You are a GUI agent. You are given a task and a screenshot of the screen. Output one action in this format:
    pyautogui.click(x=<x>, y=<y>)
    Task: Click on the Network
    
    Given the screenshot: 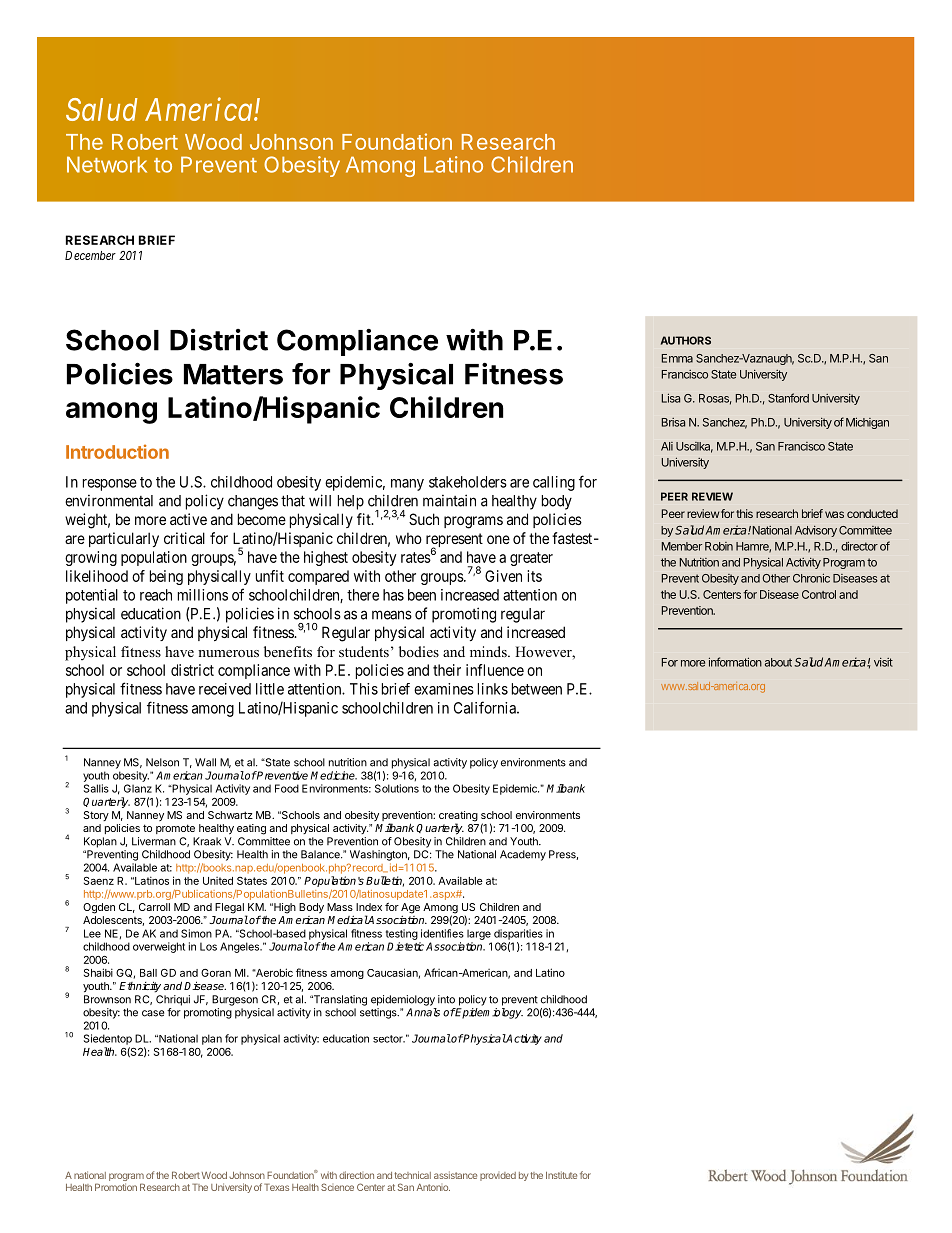 What is the action you would take?
    pyautogui.click(x=107, y=164)
